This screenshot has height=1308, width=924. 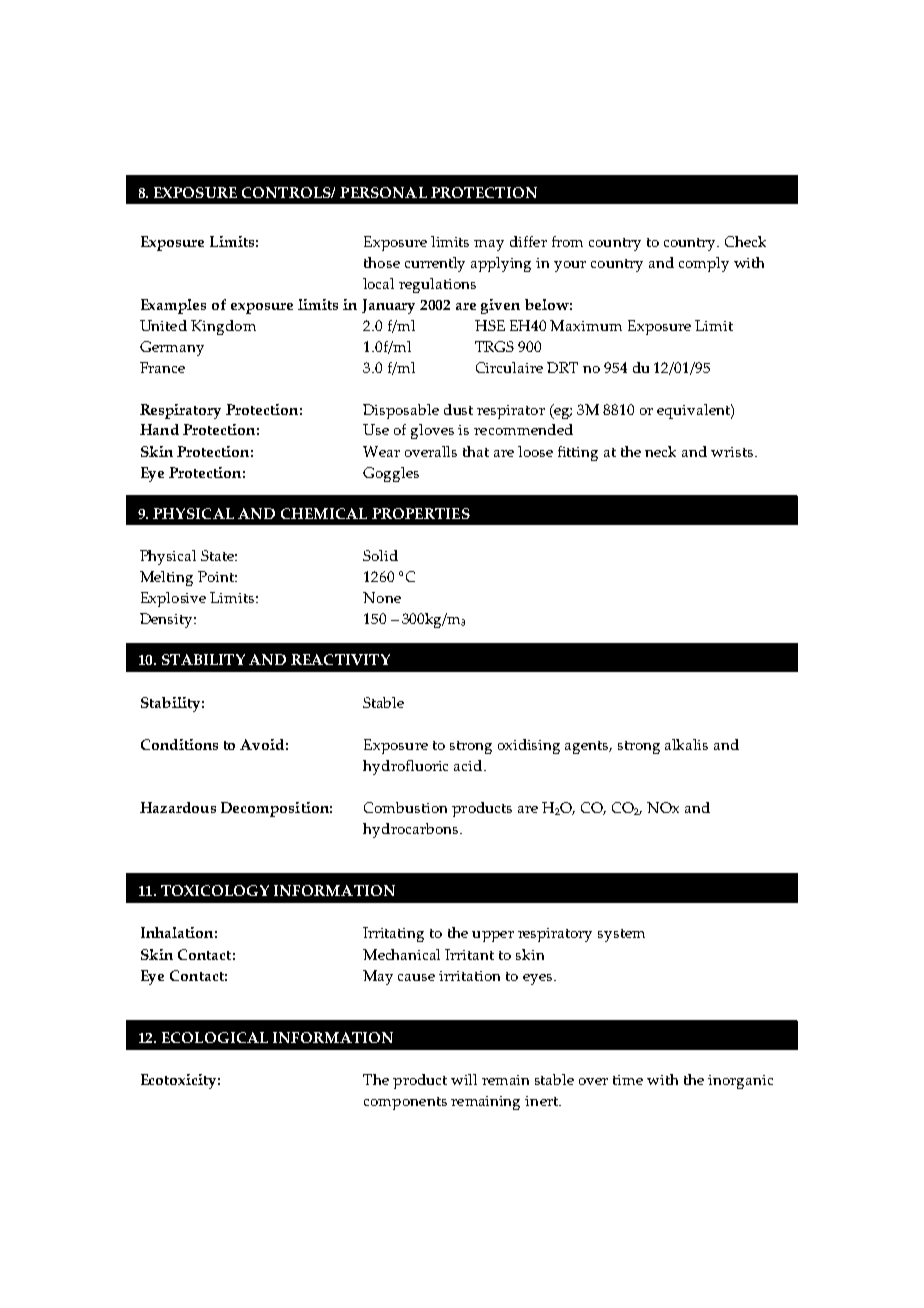 I want to click on Density, so click(x=167, y=620).
